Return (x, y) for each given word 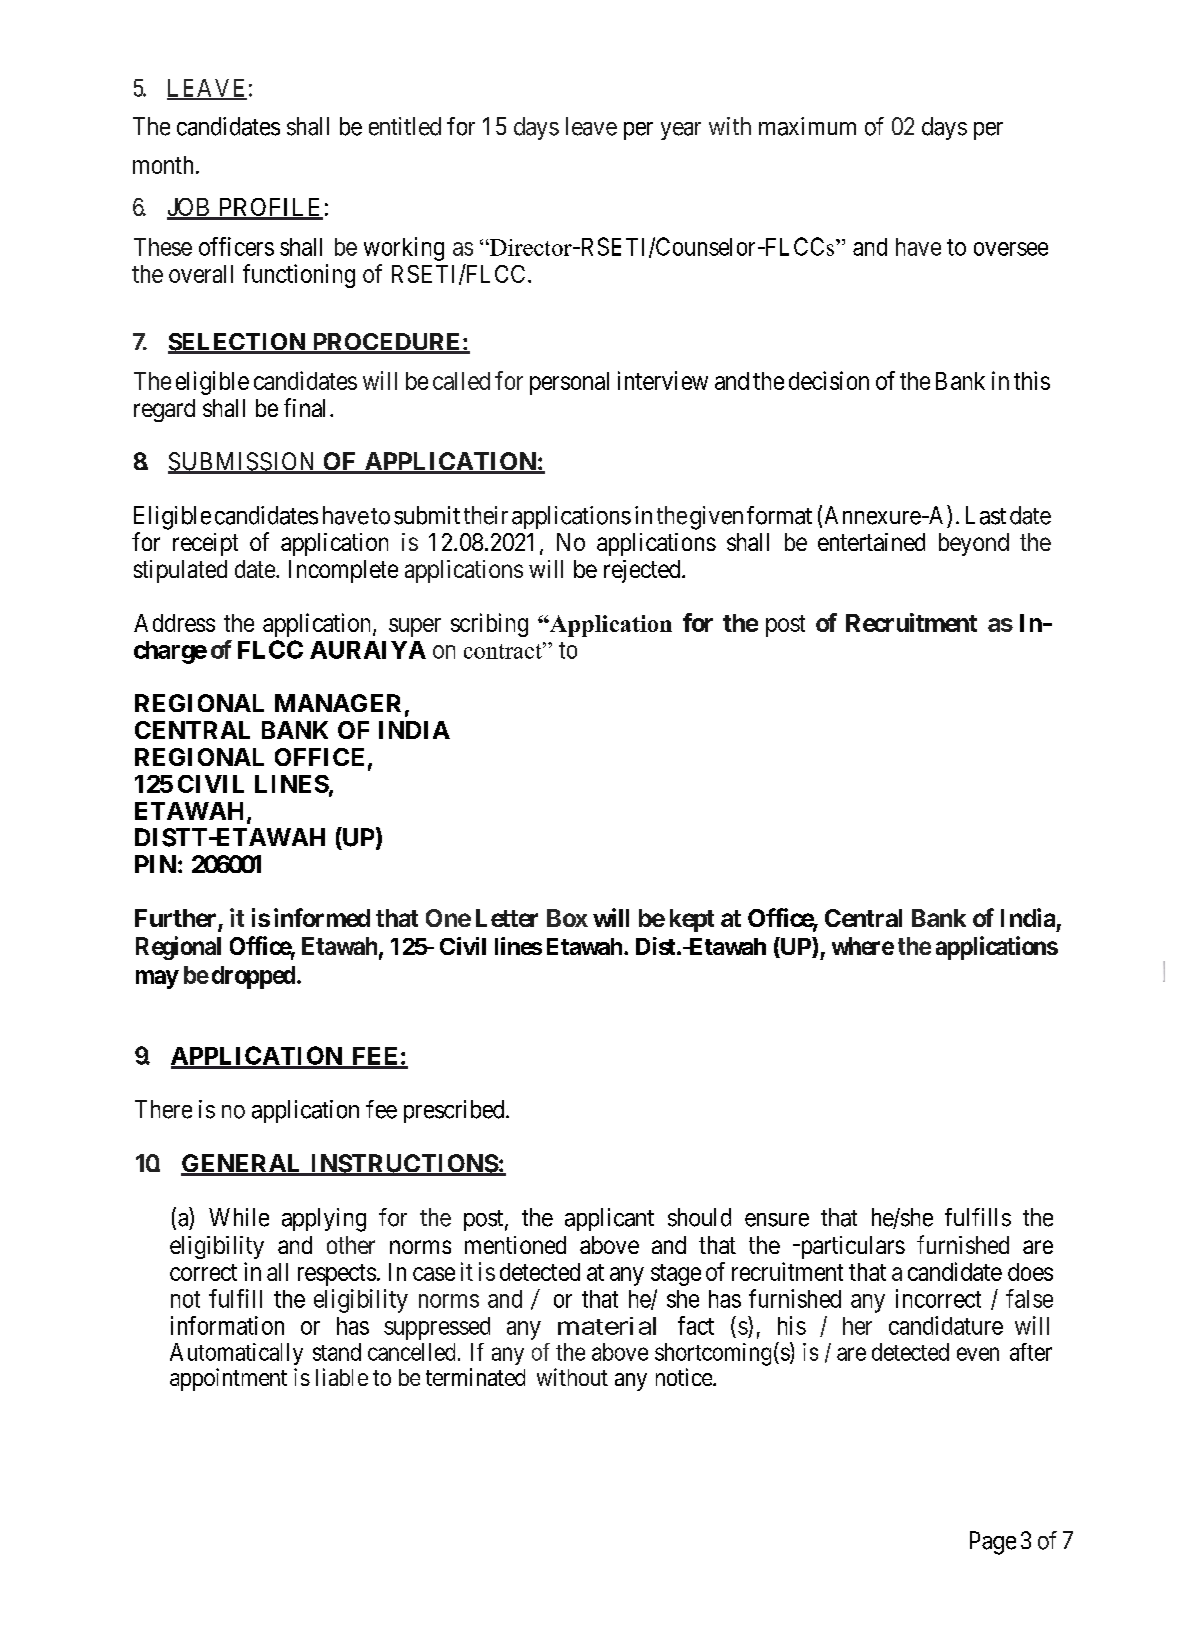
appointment (228, 1379)
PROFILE (269, 208)
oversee (1011, 249)
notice (685, 1377)
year (681, 131)
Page (993, 1543)
